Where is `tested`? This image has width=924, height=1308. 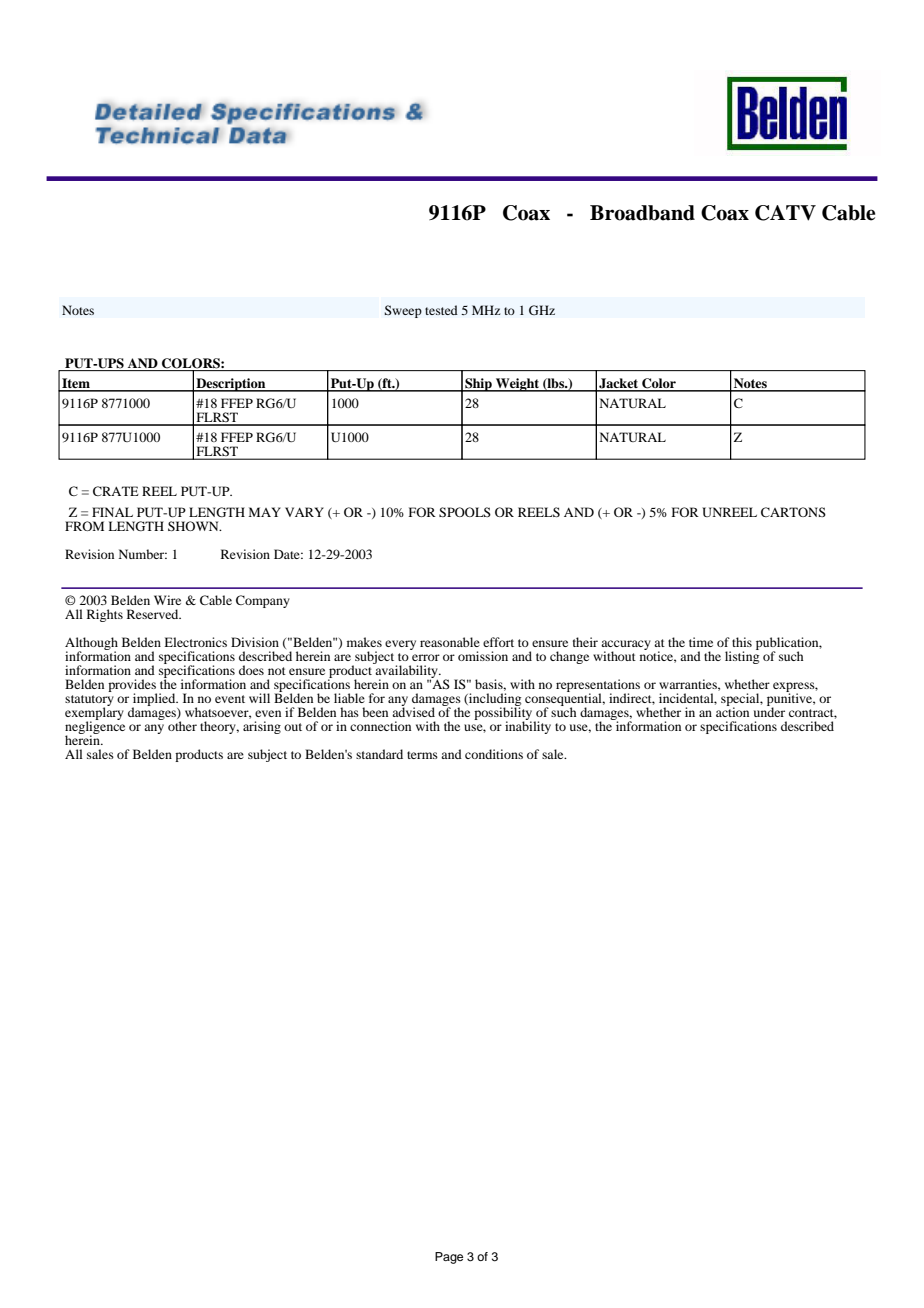
tested is located at coordinates (441, 310).
